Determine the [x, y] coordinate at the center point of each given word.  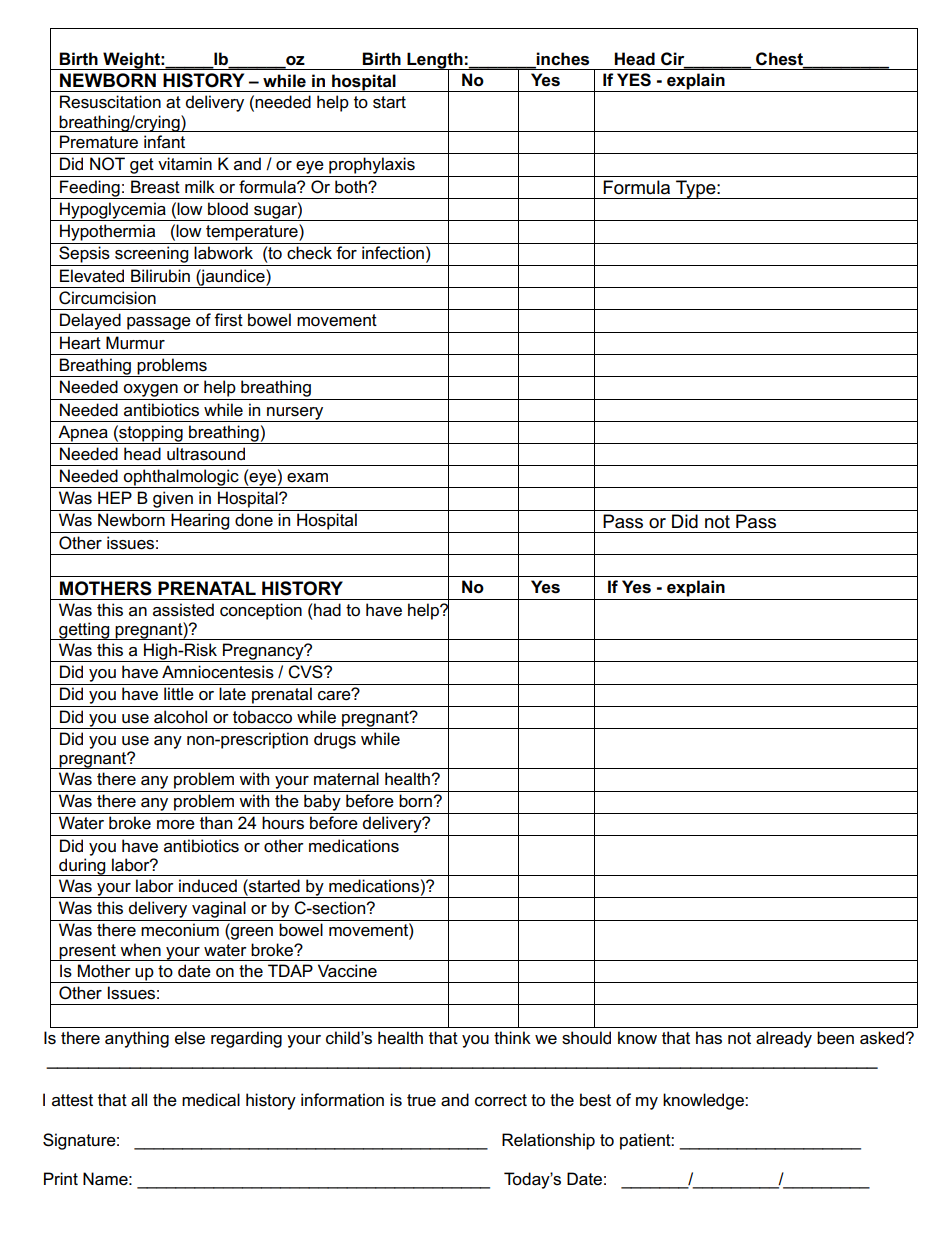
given [173, 499]
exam [307, 478]
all [139, 1100]
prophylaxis [372, 165]
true [421, 1100]
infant [164, 141]
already [784, 1039]
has [709, 1038]
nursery [295, 414]
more [176, 825]
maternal [346, 779]
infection [393, 253]
